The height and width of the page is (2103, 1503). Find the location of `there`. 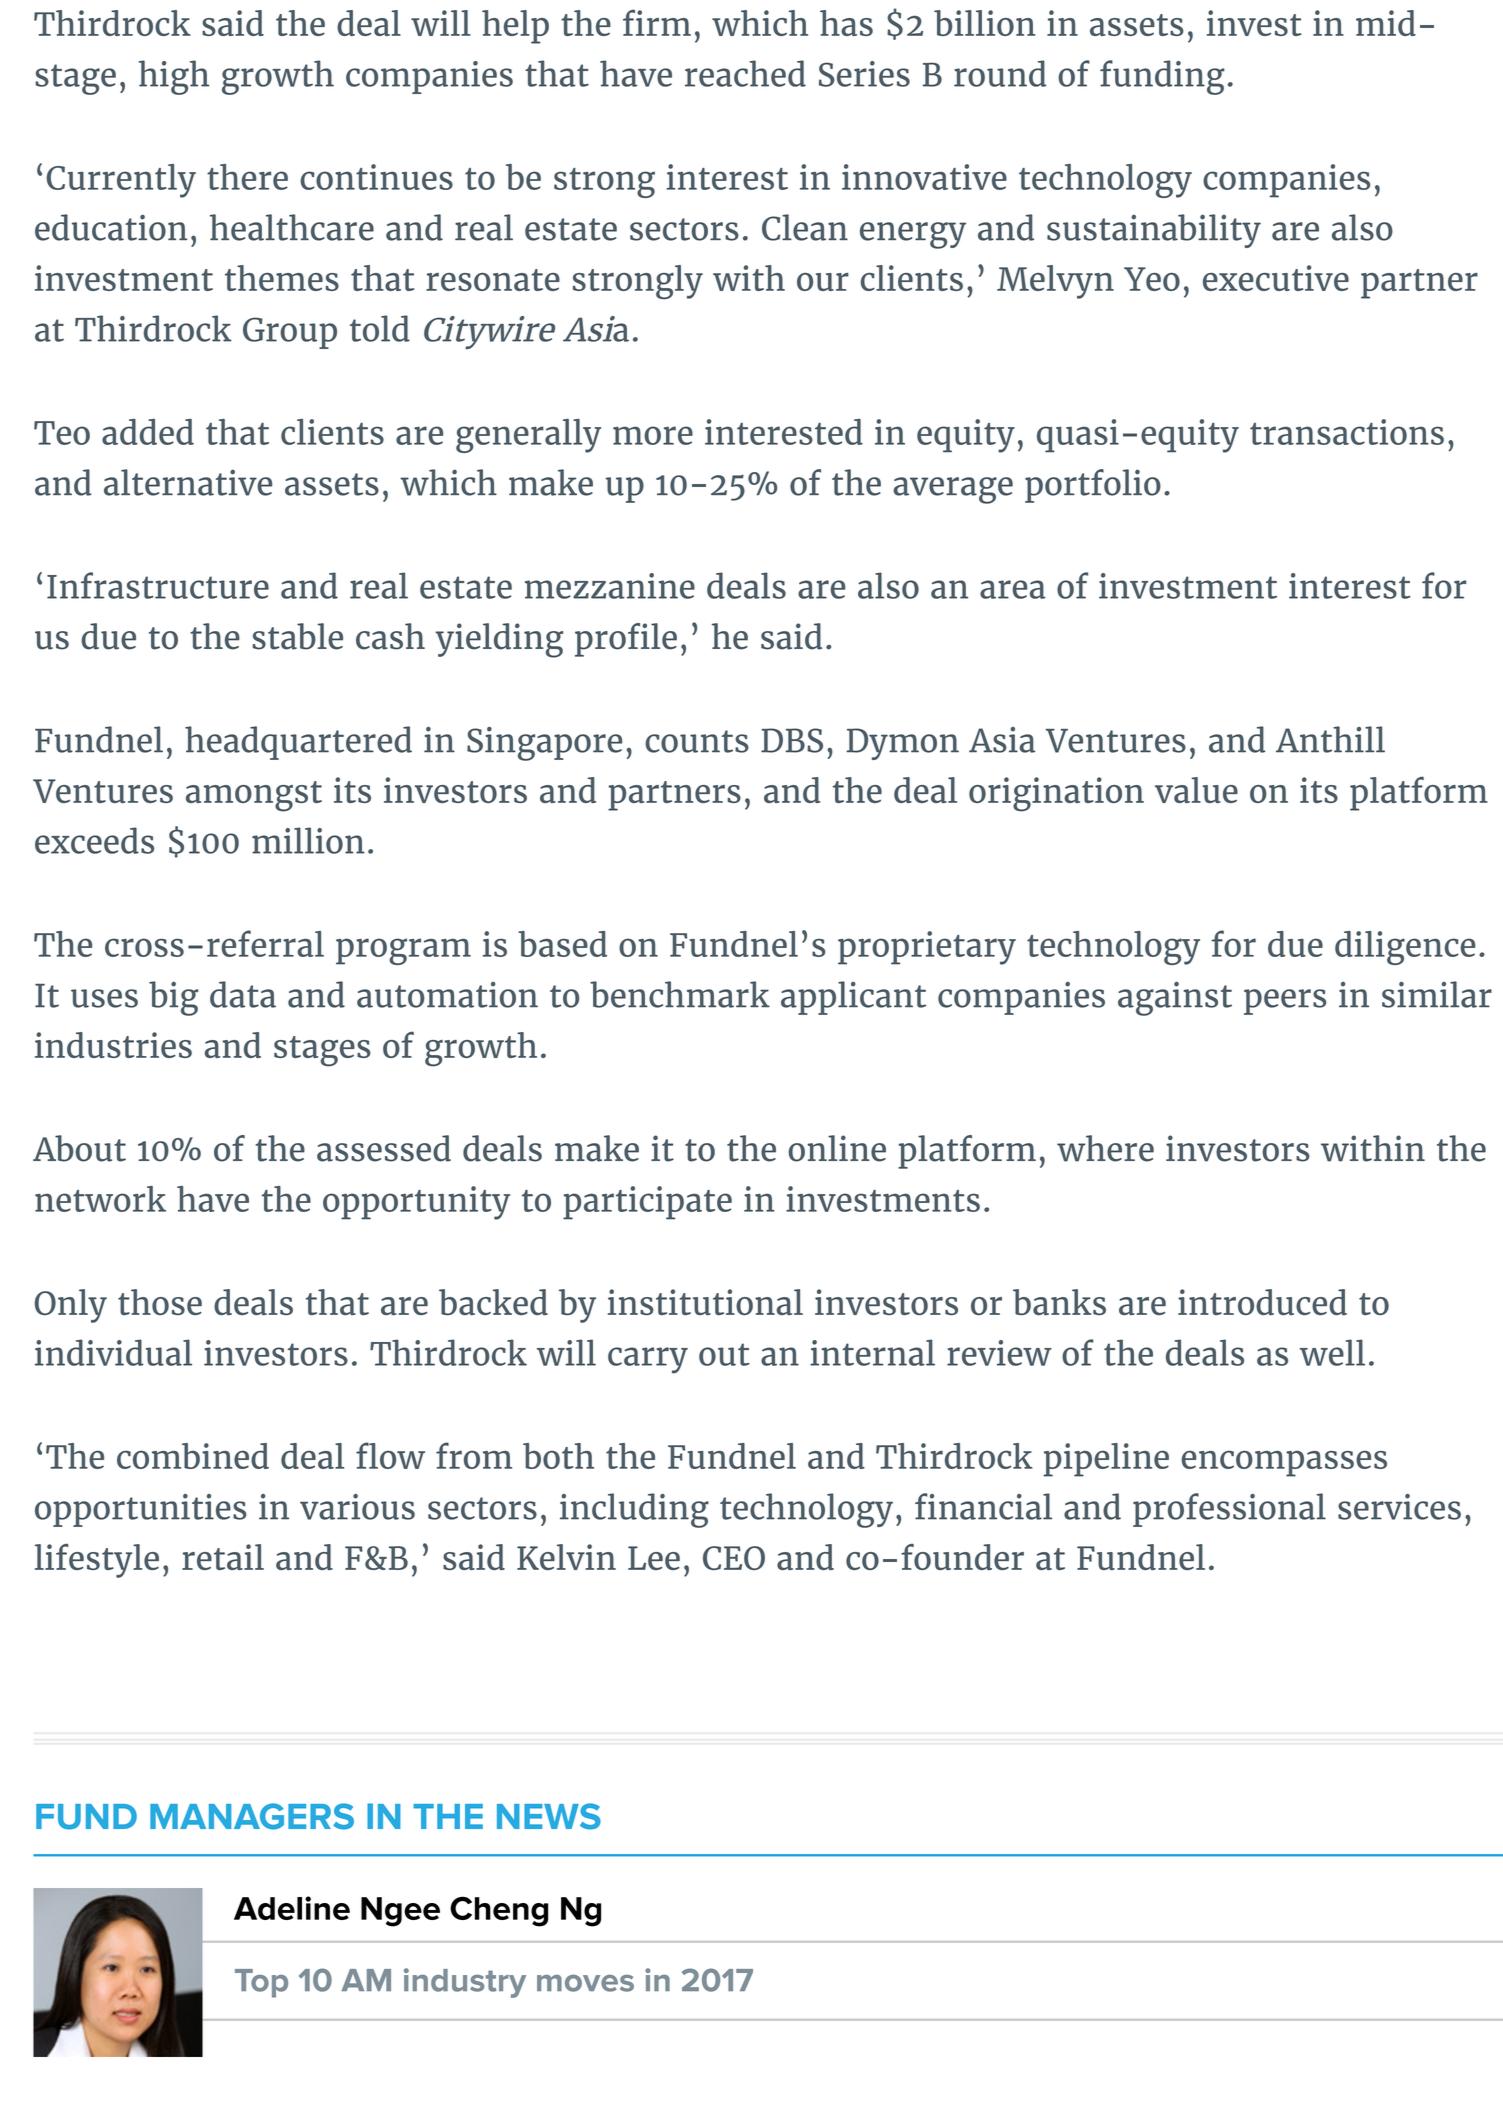

there is located at coordinates (247, 177).
